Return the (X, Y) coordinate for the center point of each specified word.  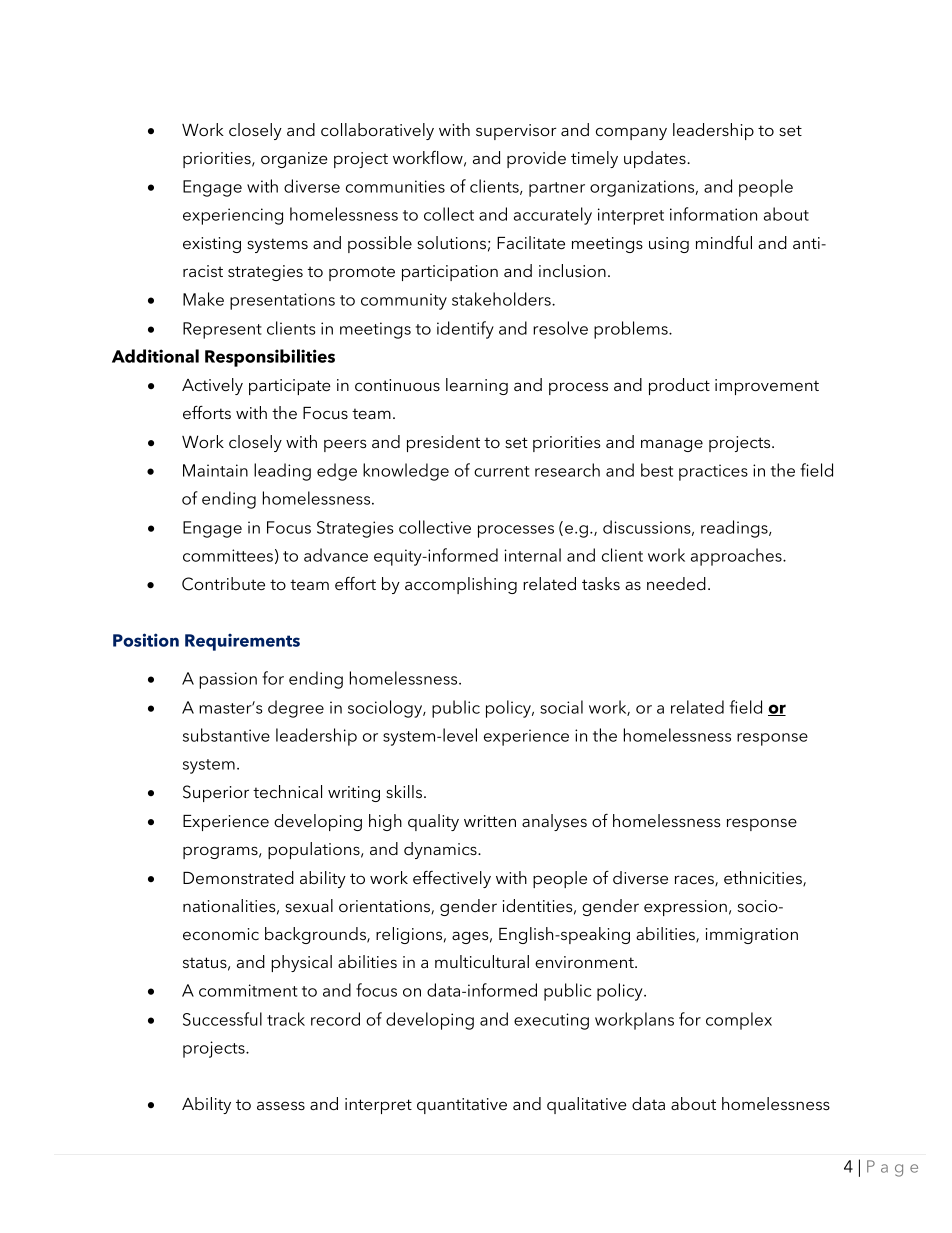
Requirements (242, 642)
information (713, 214)
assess (281, 1105)
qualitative (587, 1105)
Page (892, 1168)
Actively (212, 386)
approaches (737, 557)
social (561, 707)
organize (294, 160)
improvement (767, 387)
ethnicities (764, 879)
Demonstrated (238, 877)
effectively (452, 879)
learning (477, 386)
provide (536, 159)
